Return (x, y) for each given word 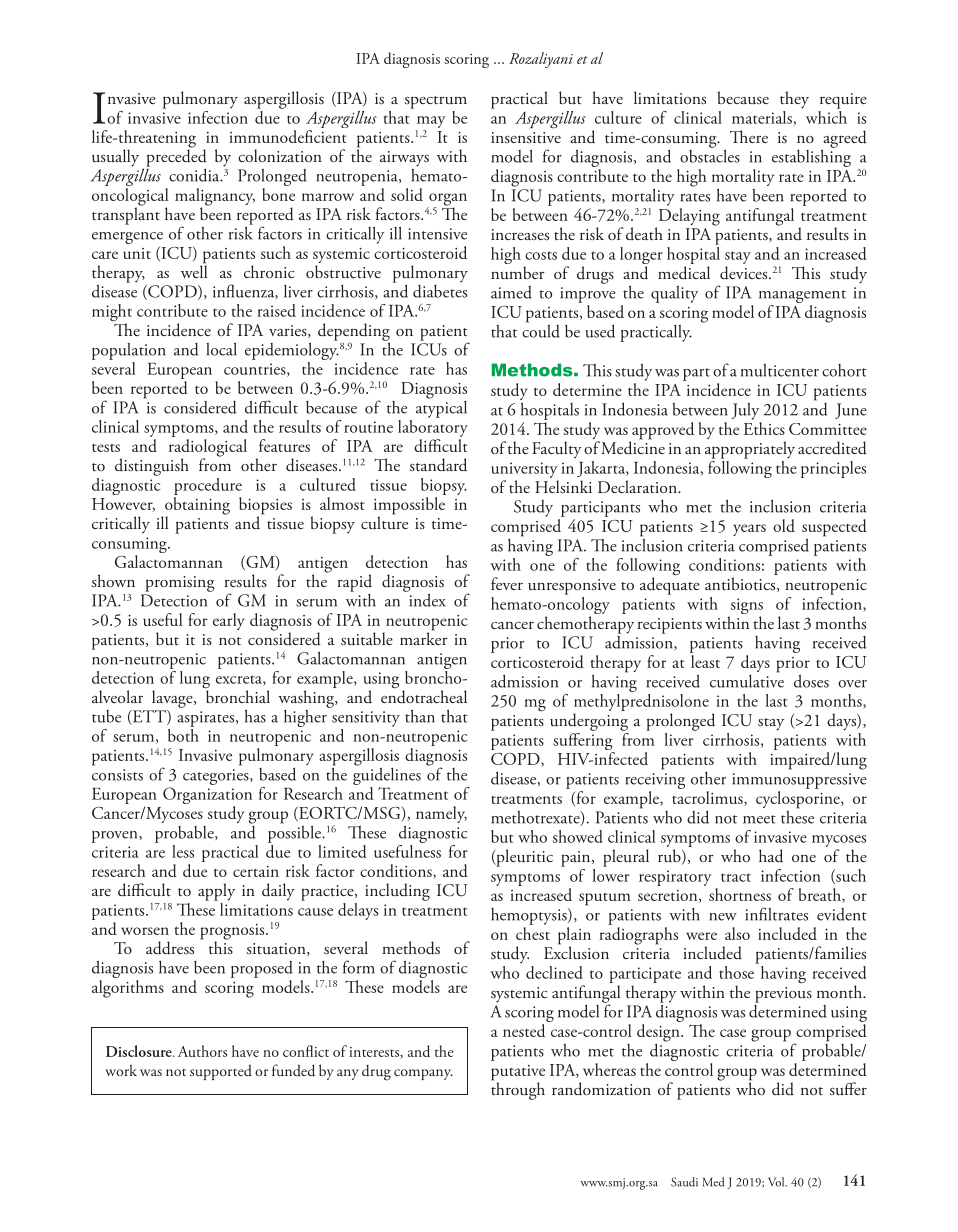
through (518, 1090)
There (749, 136)
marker (424, 637)
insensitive (526, 137)
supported (221, 1072)
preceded (176, 158)
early (229, 621)
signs (745, 607)
